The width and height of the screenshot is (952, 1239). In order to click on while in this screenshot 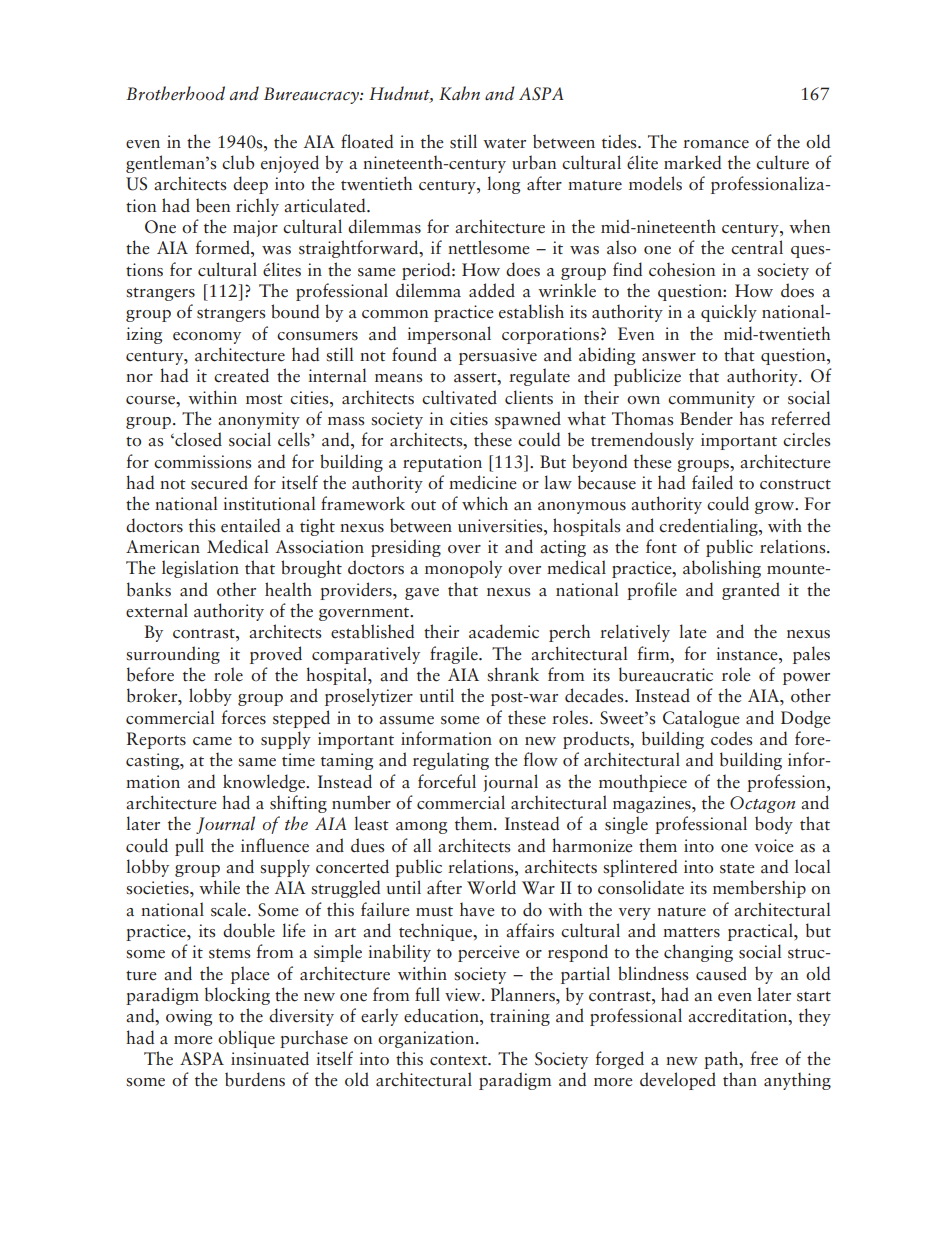, I will do `click(219, 887)`.
